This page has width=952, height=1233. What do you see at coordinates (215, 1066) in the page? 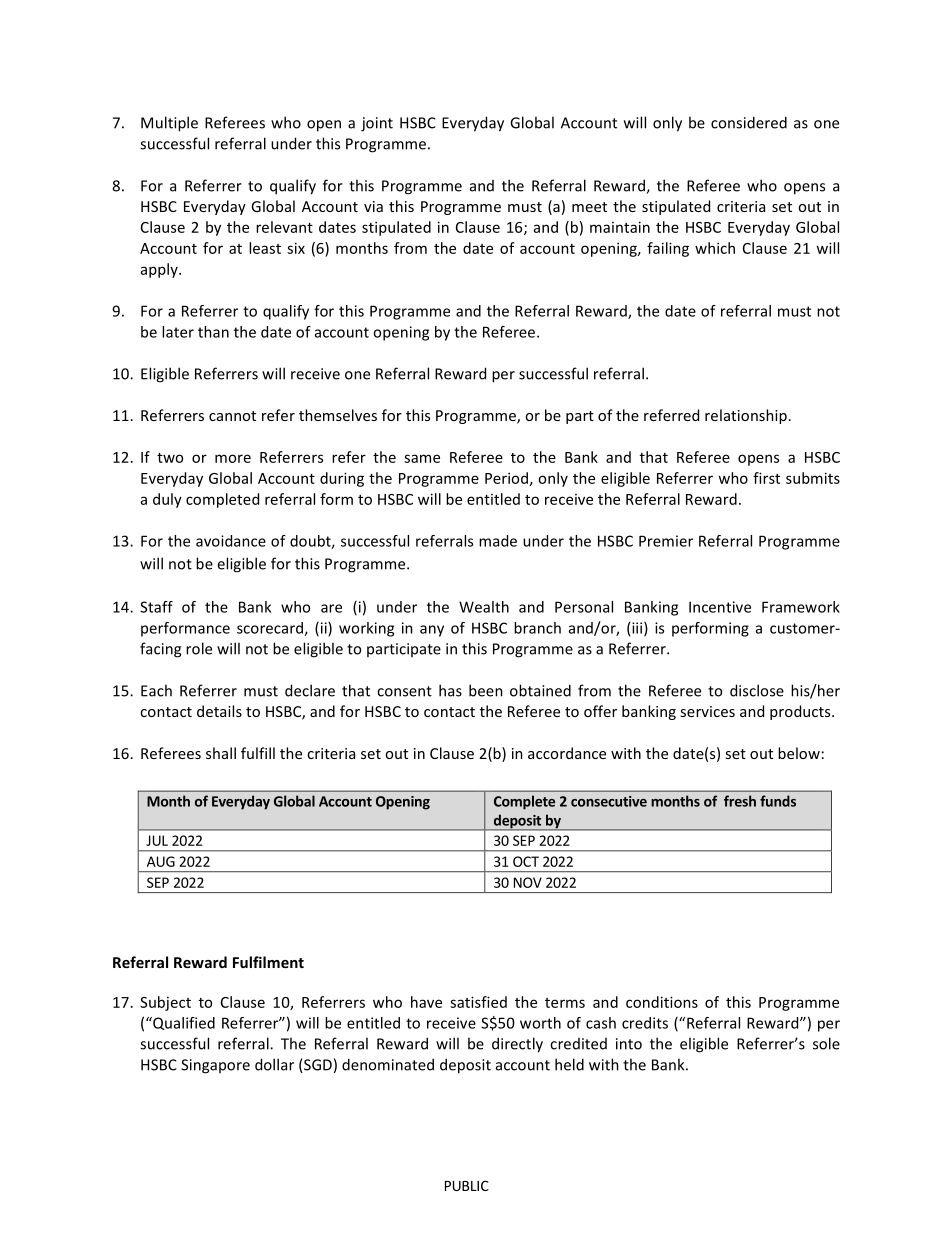
I see `Singapore` at bounding box center [215, 1066].
